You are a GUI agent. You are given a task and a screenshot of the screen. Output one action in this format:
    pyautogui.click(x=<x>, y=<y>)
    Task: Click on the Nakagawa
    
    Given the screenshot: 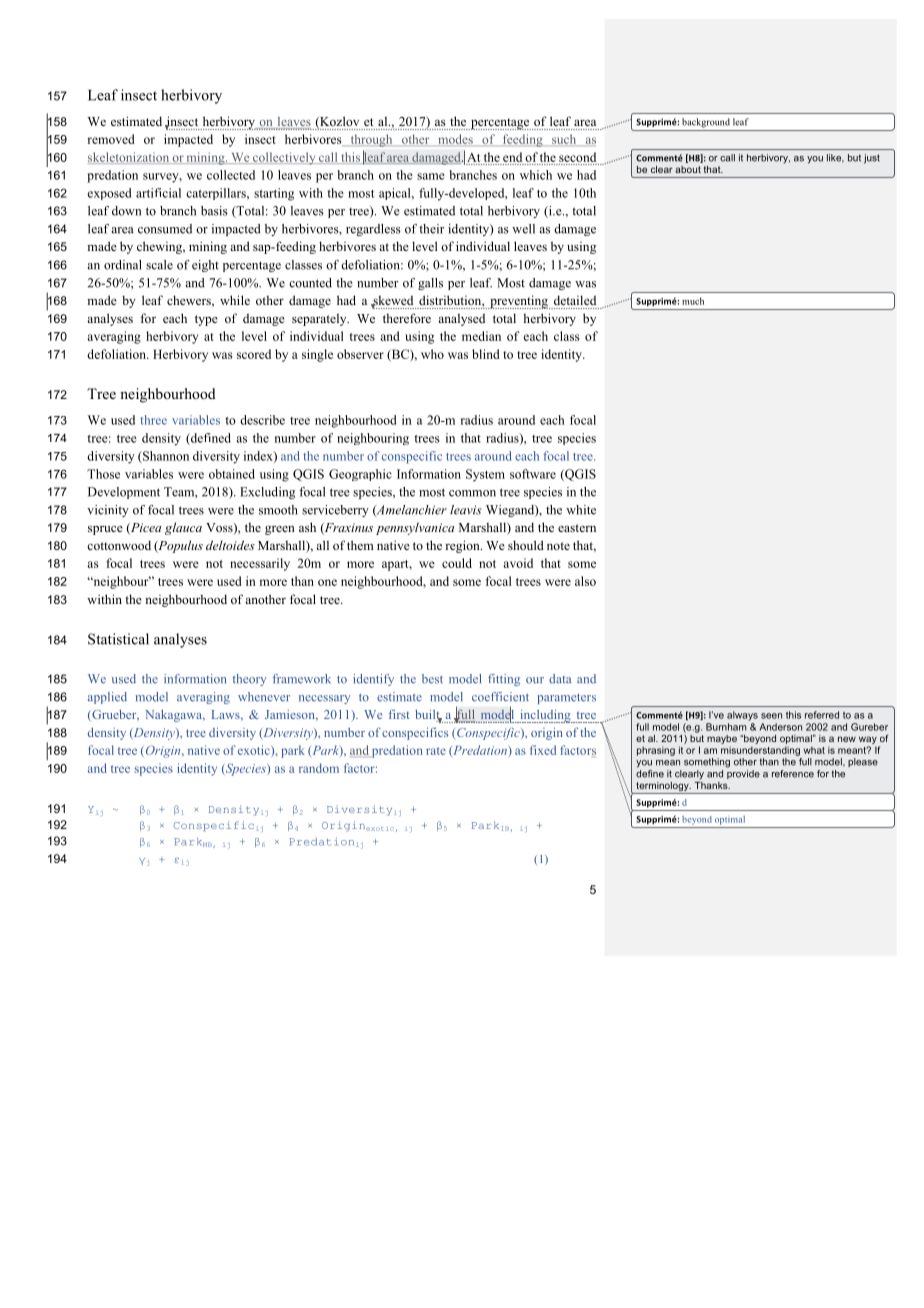 What is the action you would take?
    pyautogui.click(x=174, y=715)
